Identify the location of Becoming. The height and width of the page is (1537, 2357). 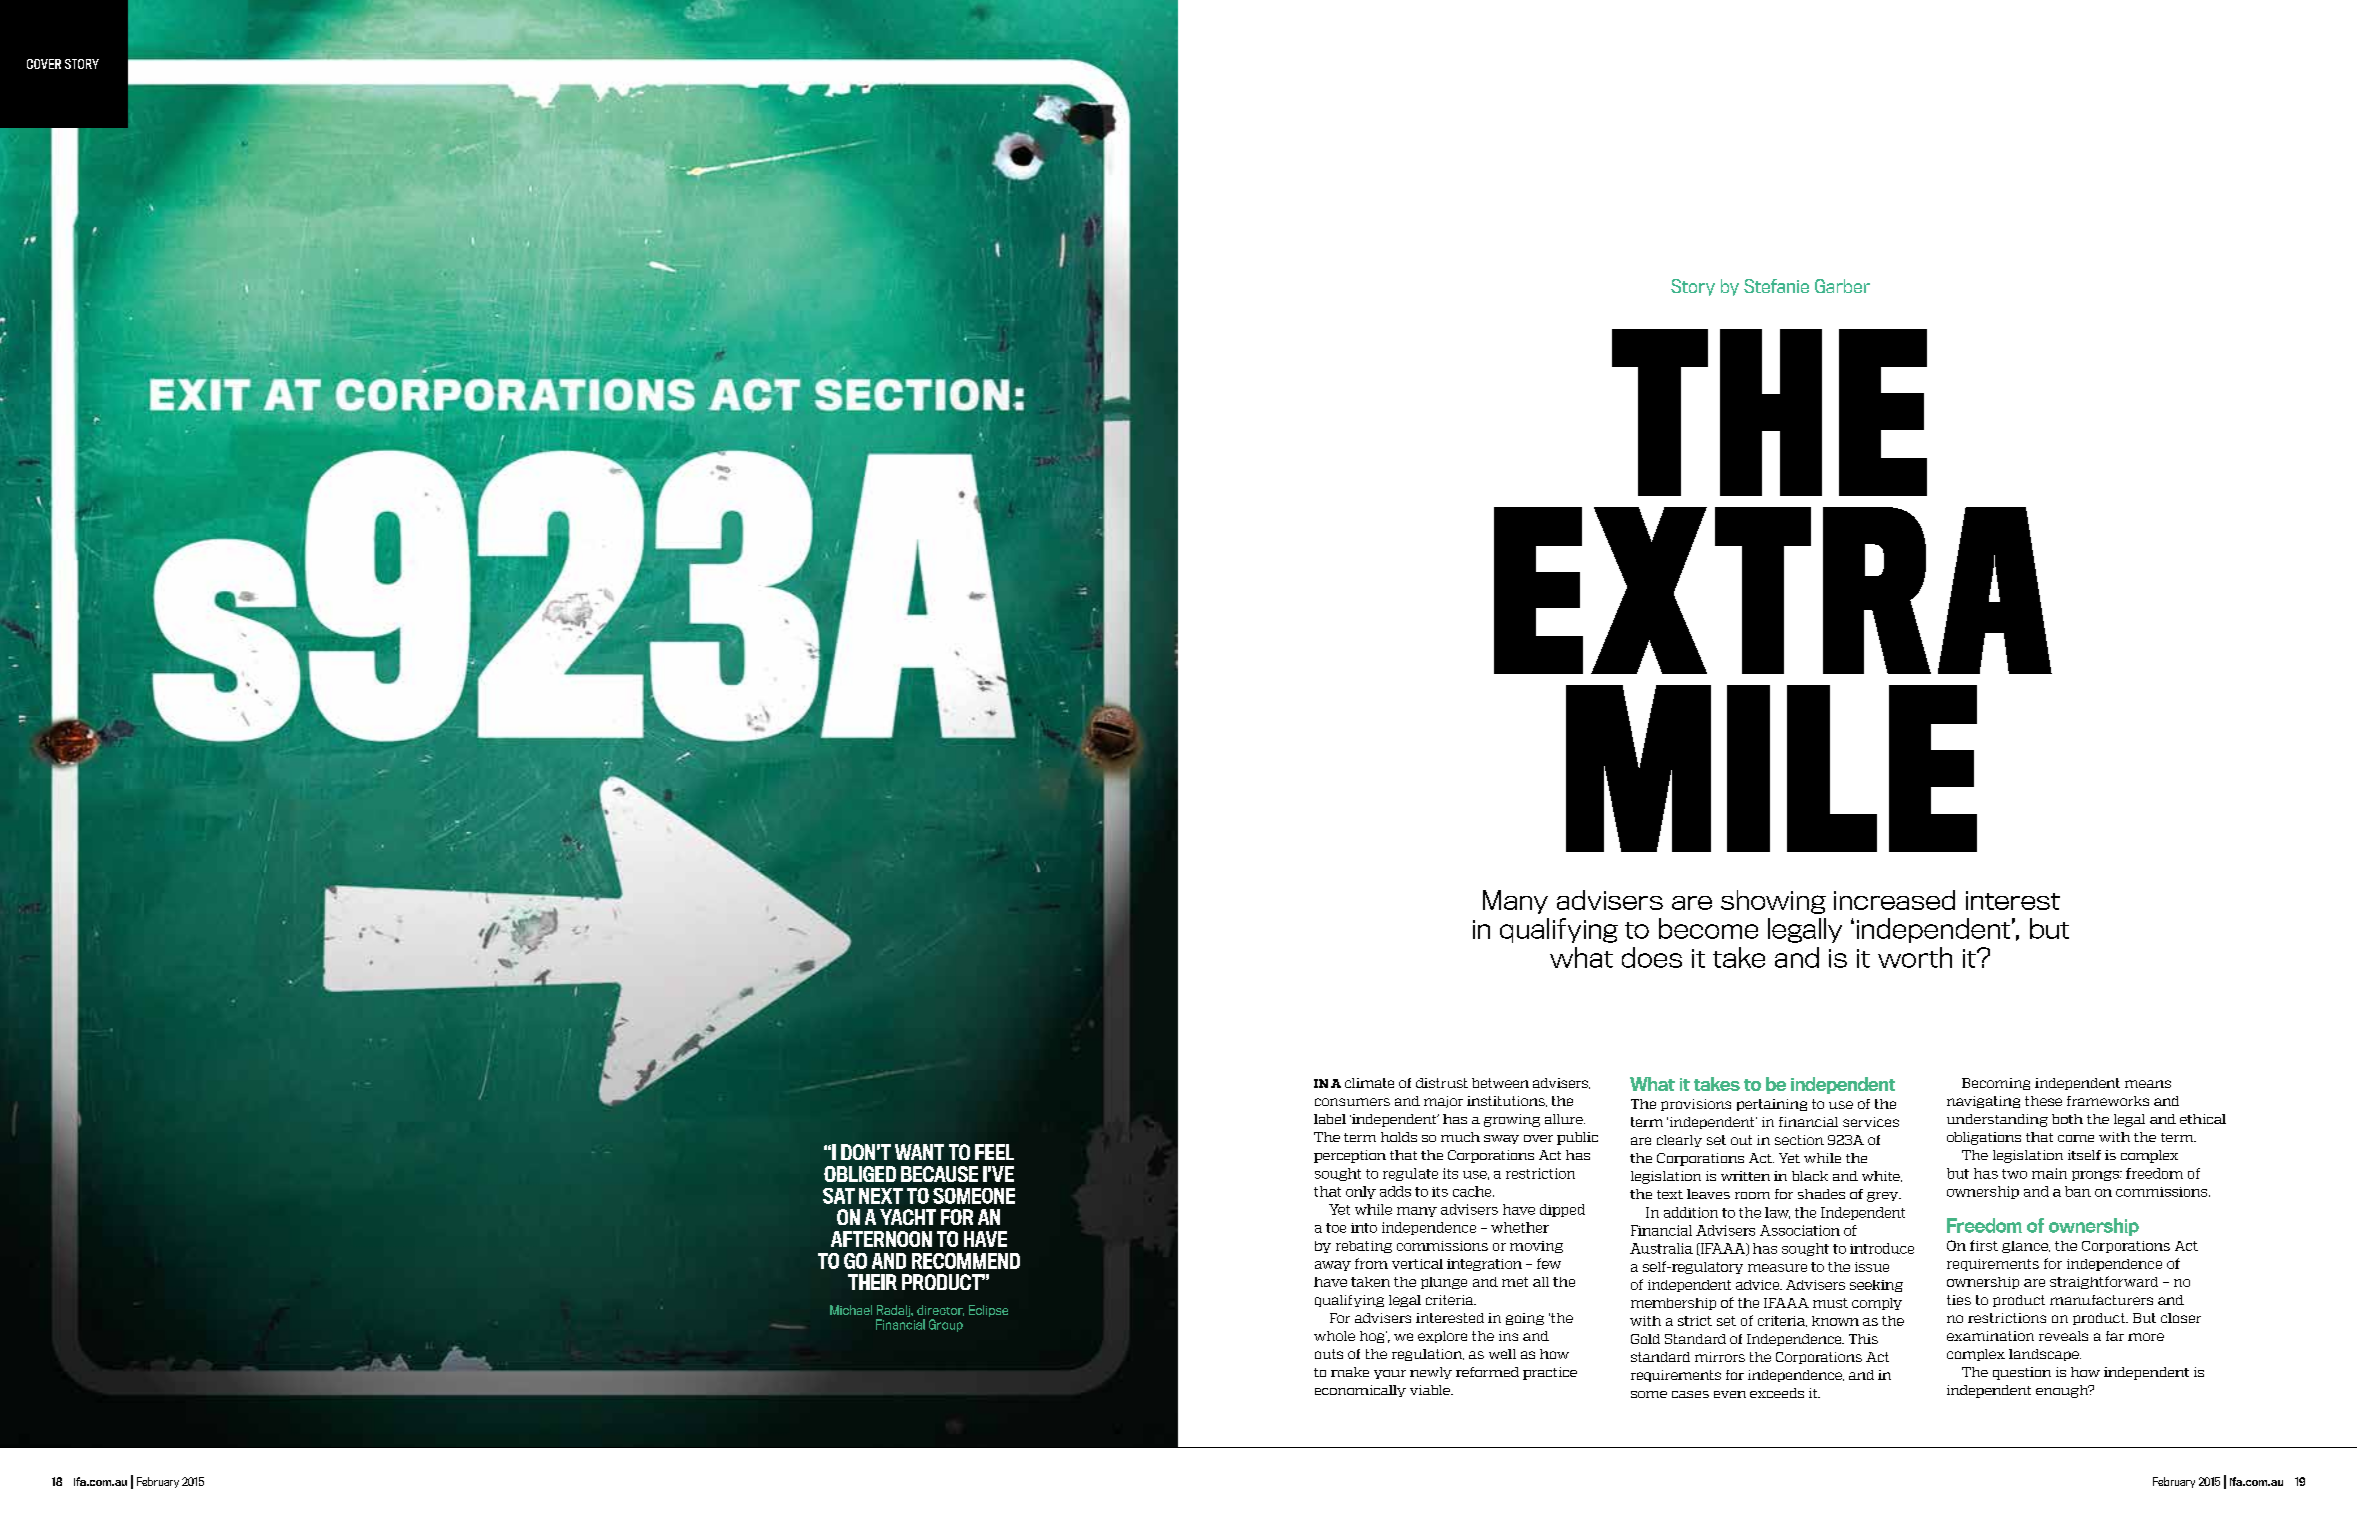
(1996, 1084).
